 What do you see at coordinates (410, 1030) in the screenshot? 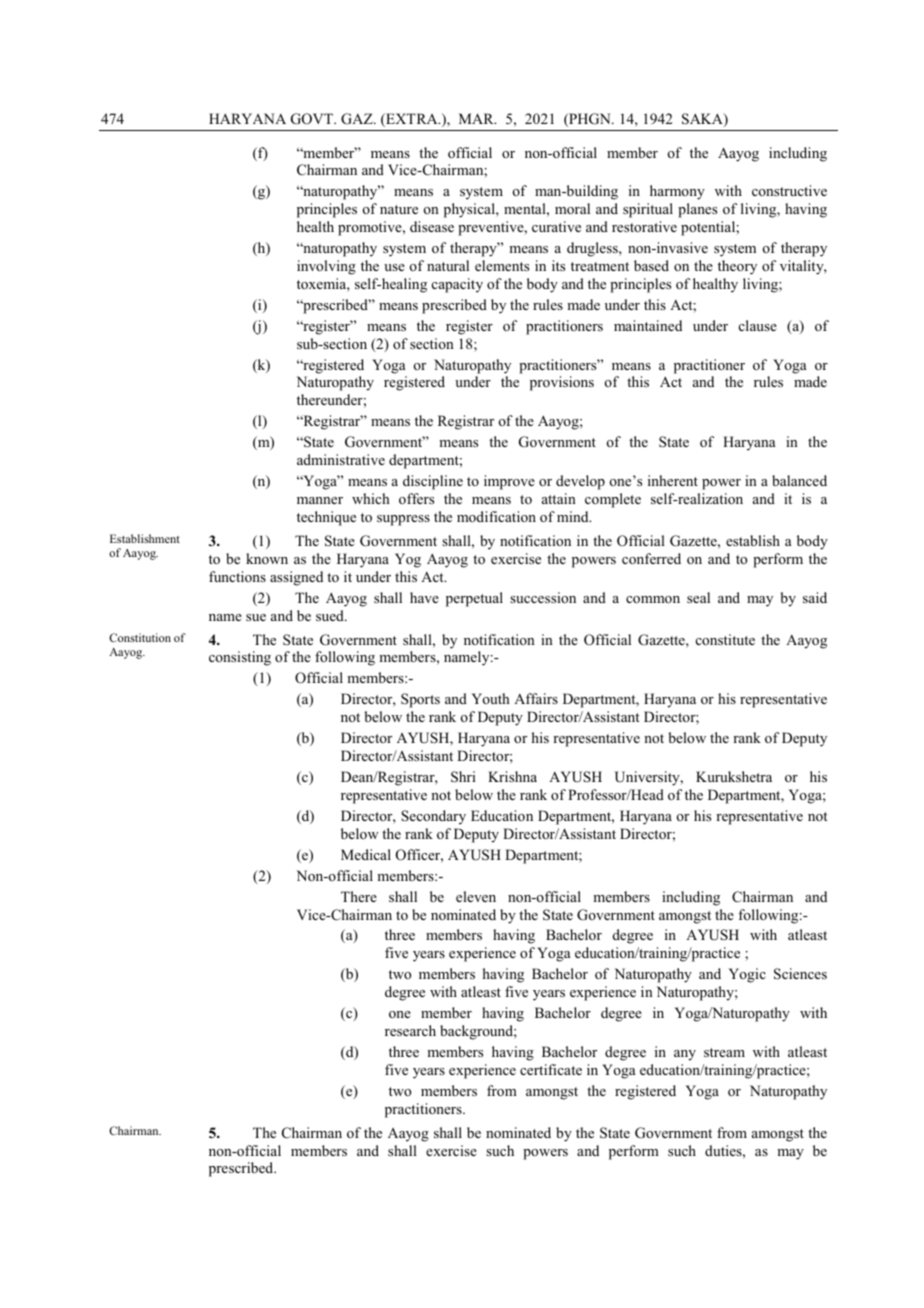
I see `research` at bounding box center [410, 1030].
